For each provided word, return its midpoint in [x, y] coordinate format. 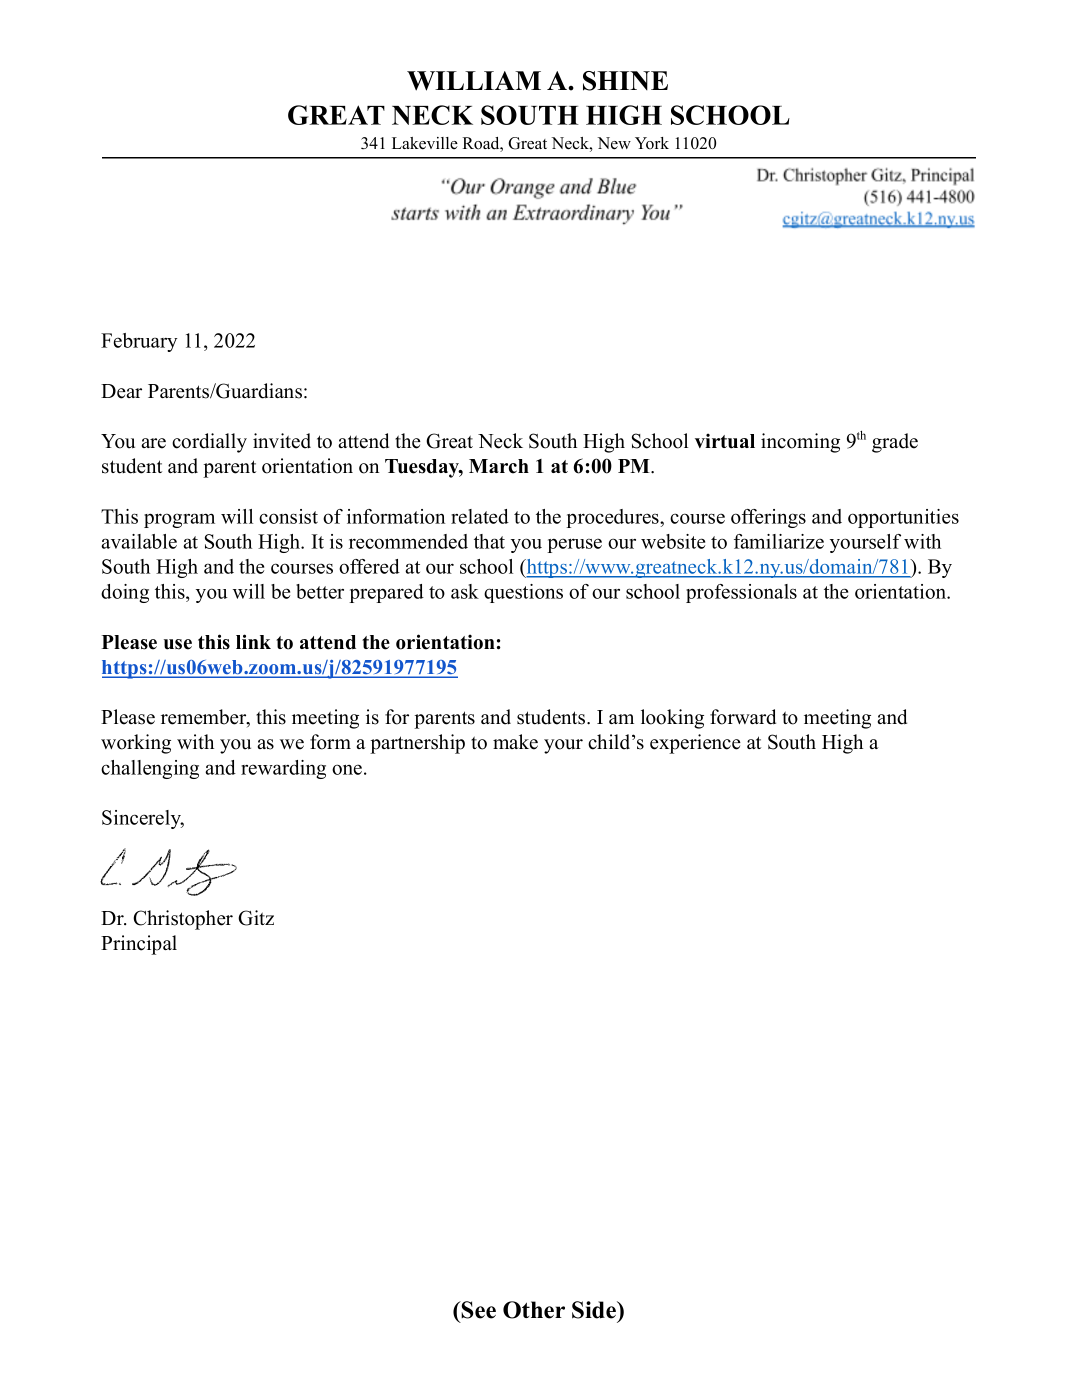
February [139, 342]
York [652, 143]
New [614, 143]
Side [595, 1310]
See [478, 1310]
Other [534, 1310]
